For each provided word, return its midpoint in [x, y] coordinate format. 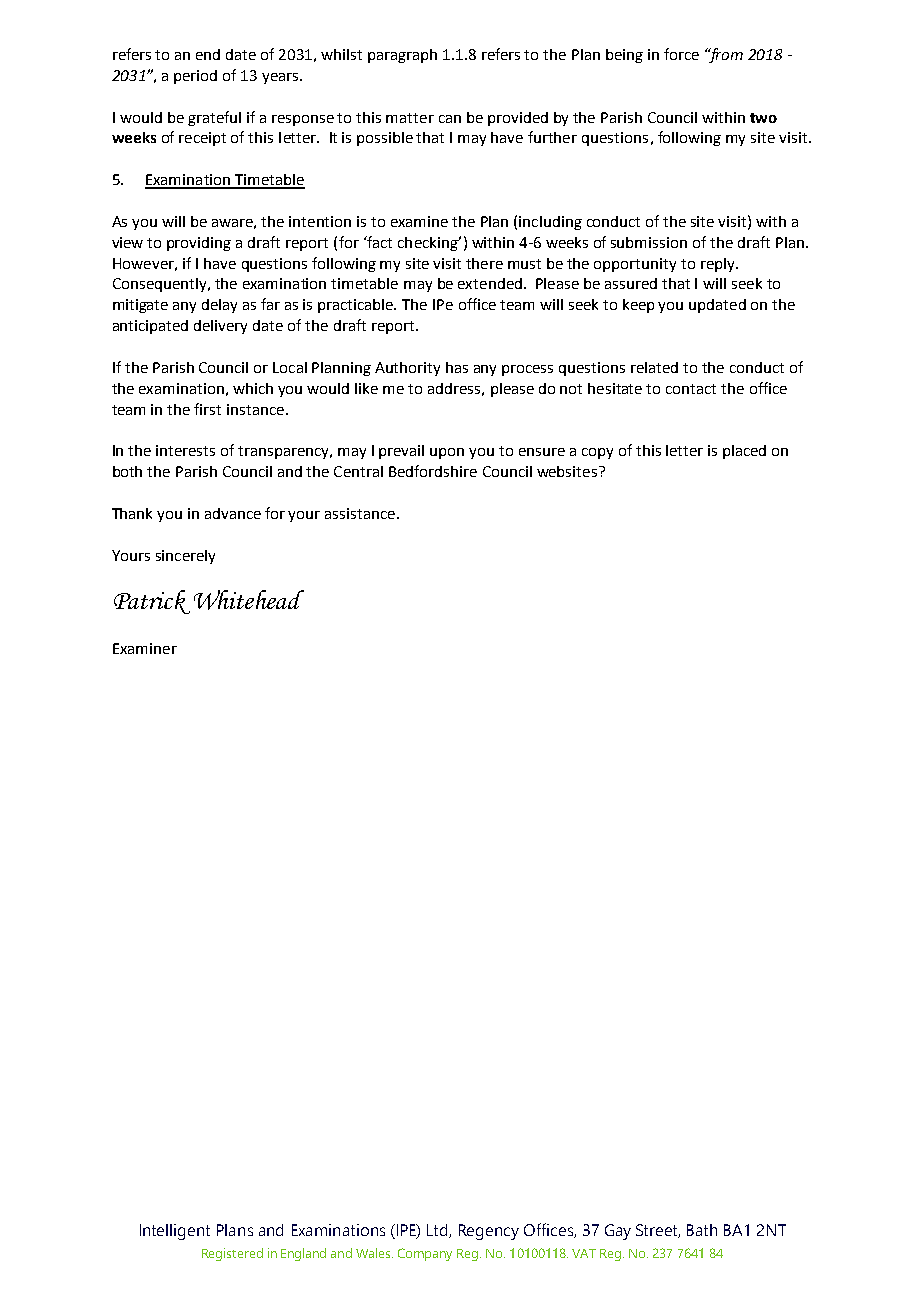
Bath [702, 1230]
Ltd [438, 1231]
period [195, 77]
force [681, 54]
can [450, 119]
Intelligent [175, 1232]
